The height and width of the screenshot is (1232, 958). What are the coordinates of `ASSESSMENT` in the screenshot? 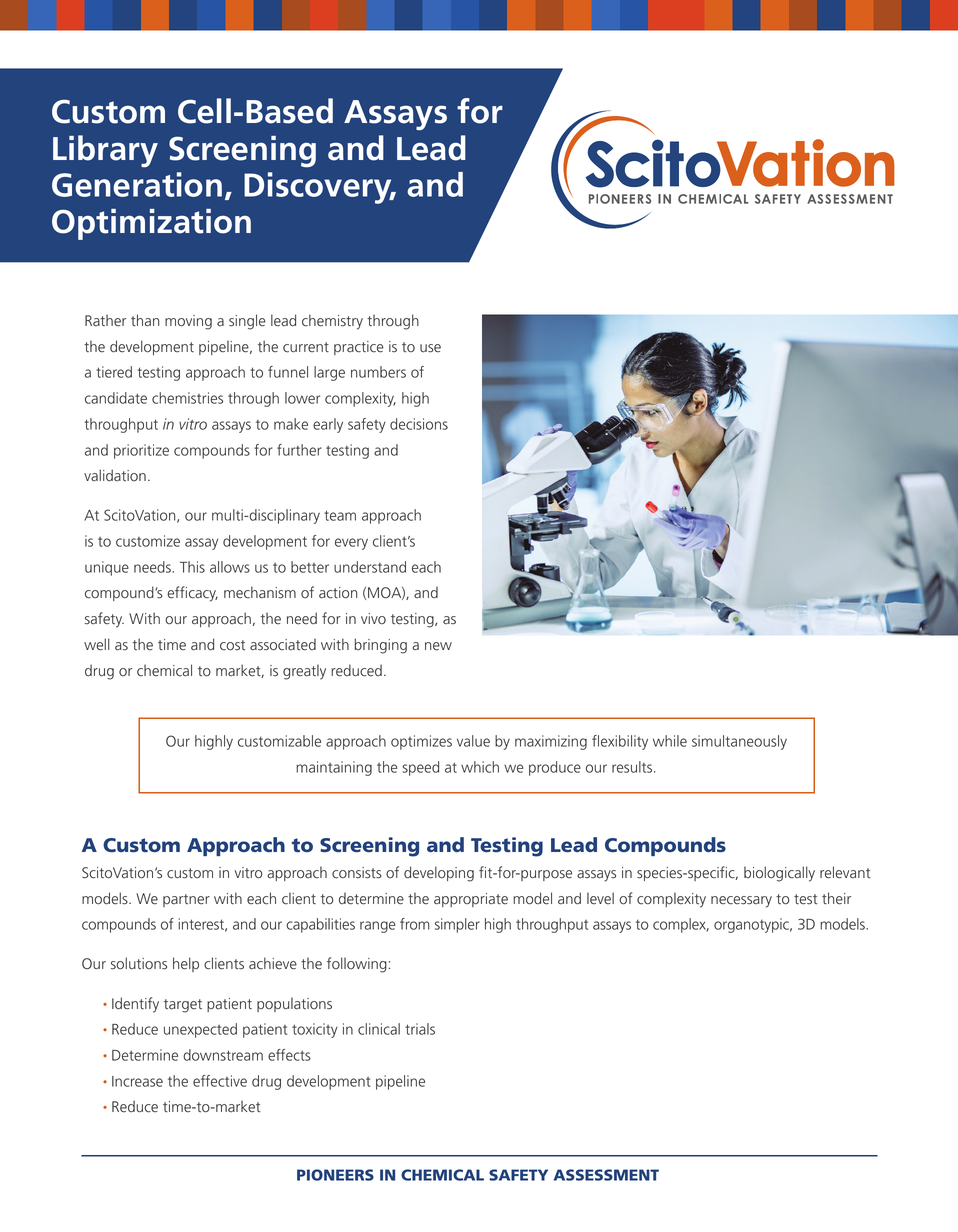 It's located at (606, 1175).
